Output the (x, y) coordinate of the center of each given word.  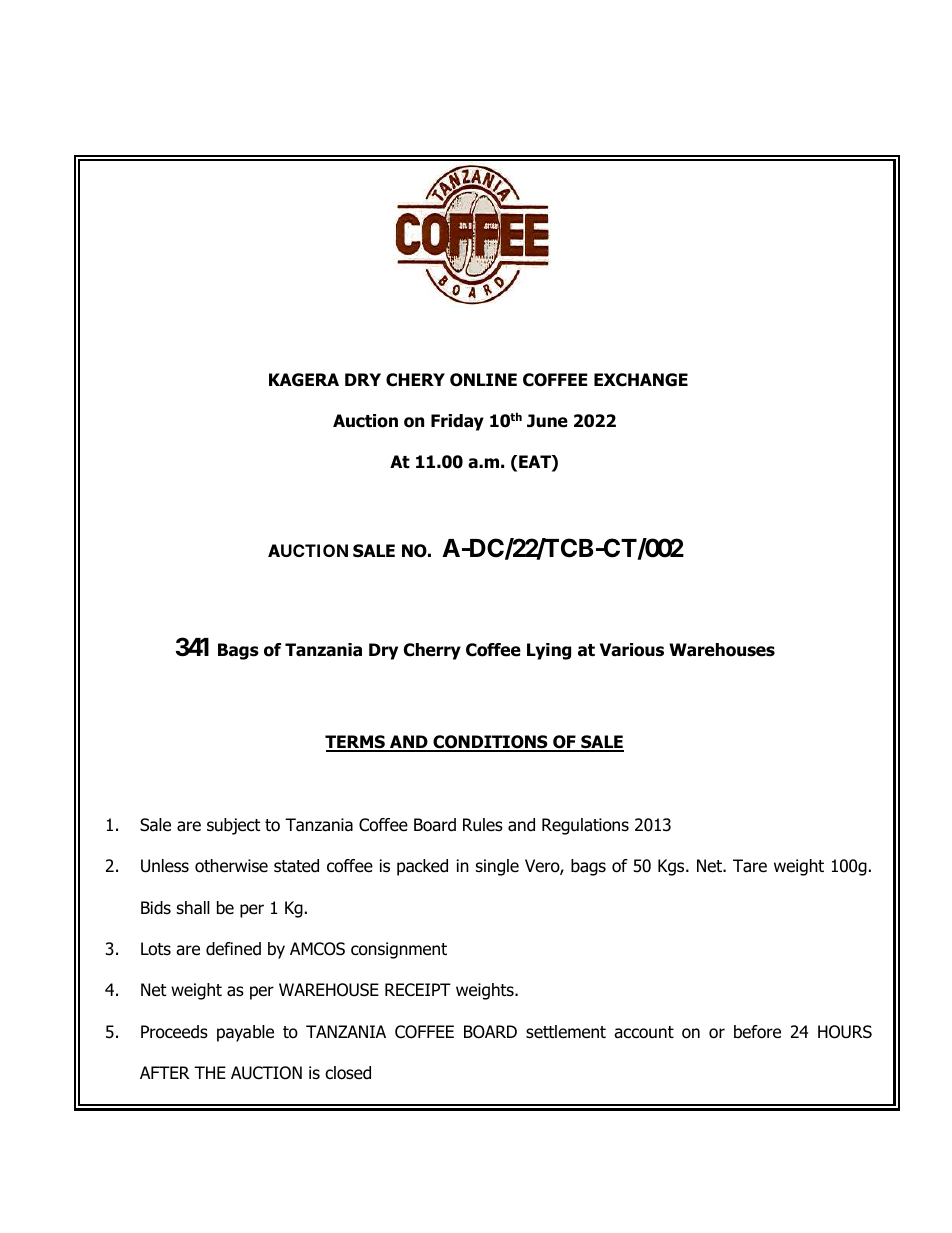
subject (233, 826)
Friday (457, 422)
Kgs (672, 867)
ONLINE (483, 380)
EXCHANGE (641, 380)
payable (245, 1033)
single (497, 867)
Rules (483, 825)
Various (632, 650)
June (547, 421)
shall (193, 908)
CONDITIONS (490, 743)
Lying (549, 651)
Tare (750, 866)
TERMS (356, 743)
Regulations (585, 826)
